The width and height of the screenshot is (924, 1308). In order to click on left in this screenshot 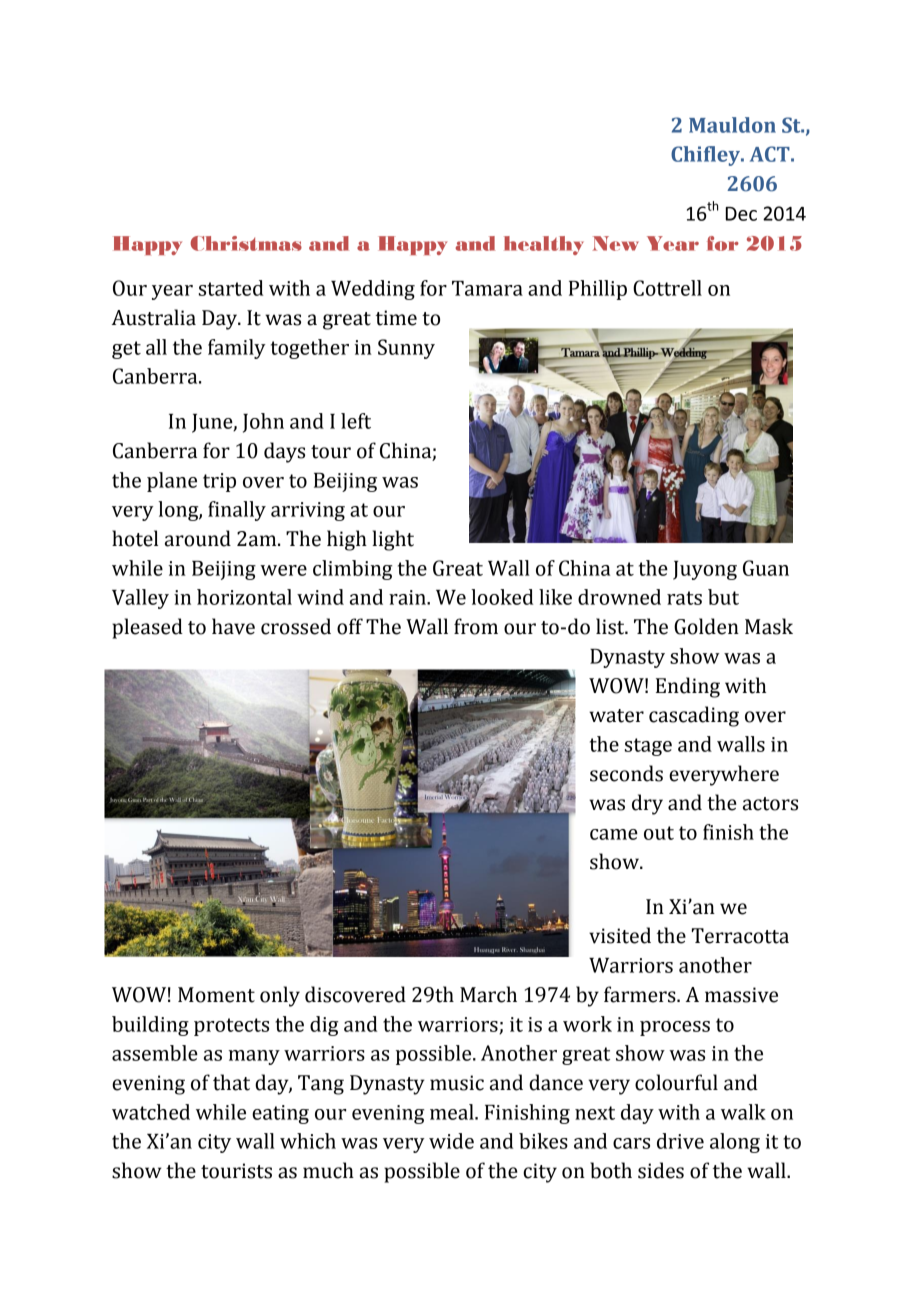, I will do `click(356, 421)`.
